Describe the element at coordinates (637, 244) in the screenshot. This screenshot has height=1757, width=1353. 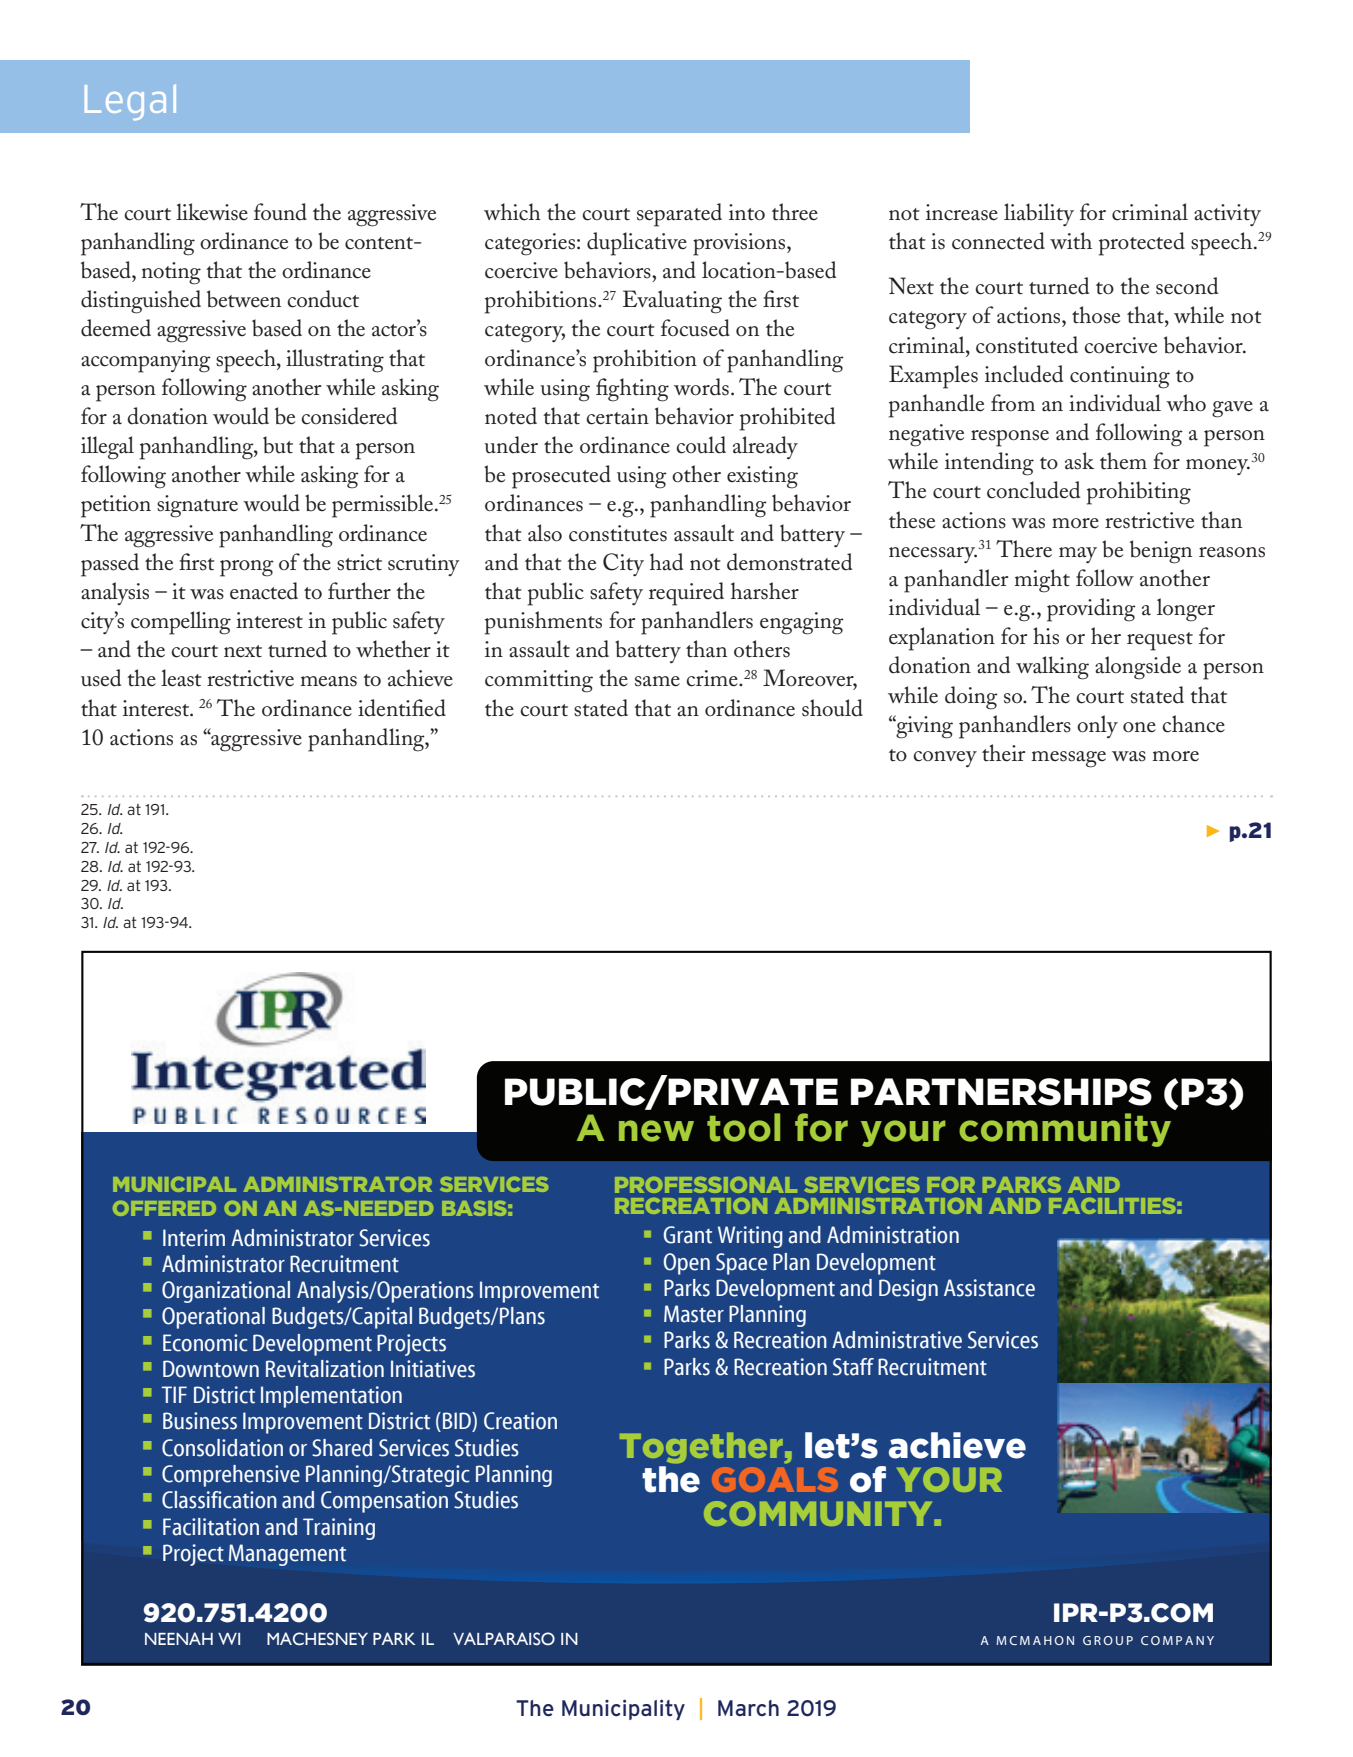
I see `duplicative` at that location.
